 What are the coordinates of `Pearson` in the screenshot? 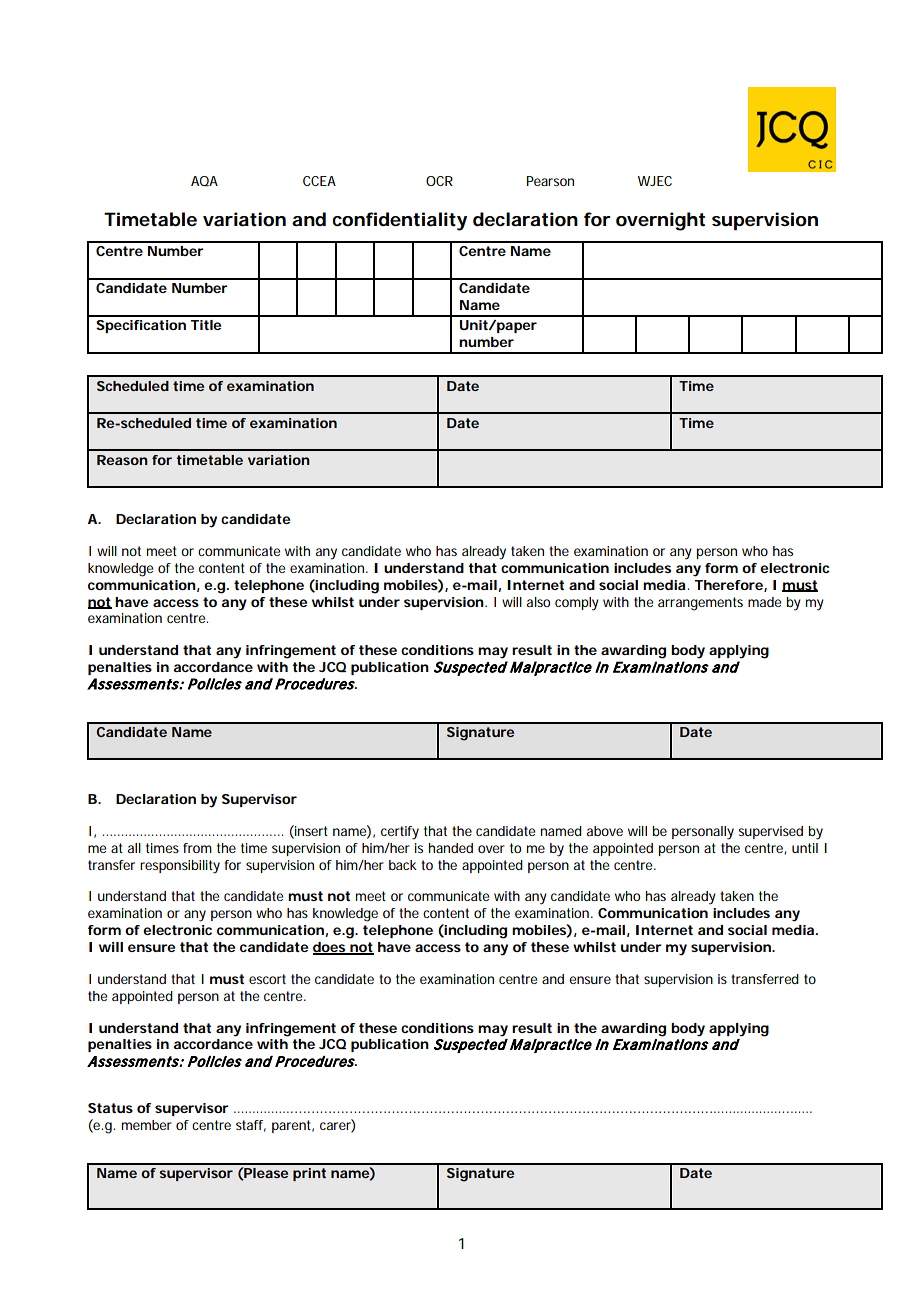 It's located at (550, 181).
